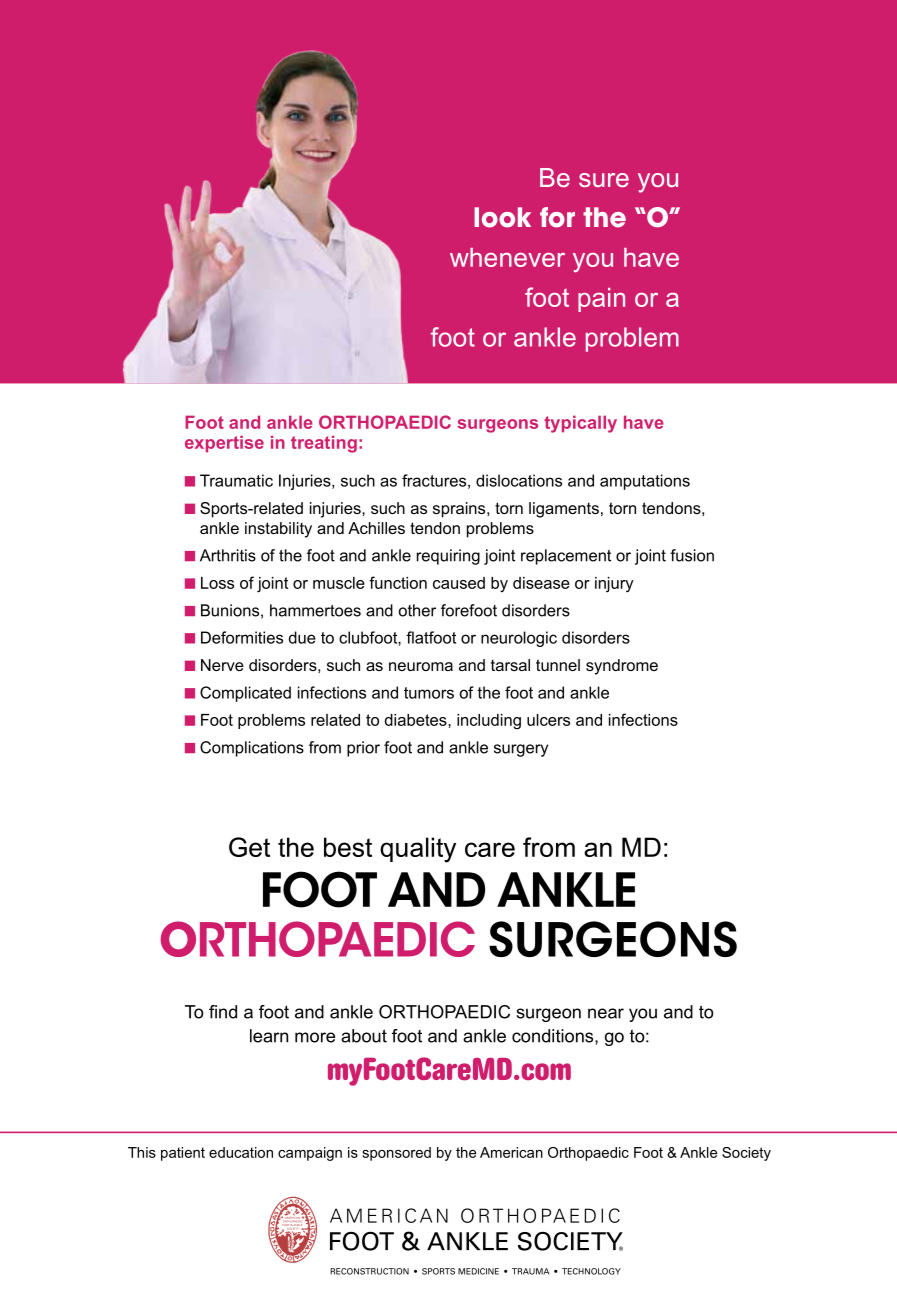 Image resolution: width=897 pixels, height=1316 pixels. I want to click on whenever, so click(507, 257).
